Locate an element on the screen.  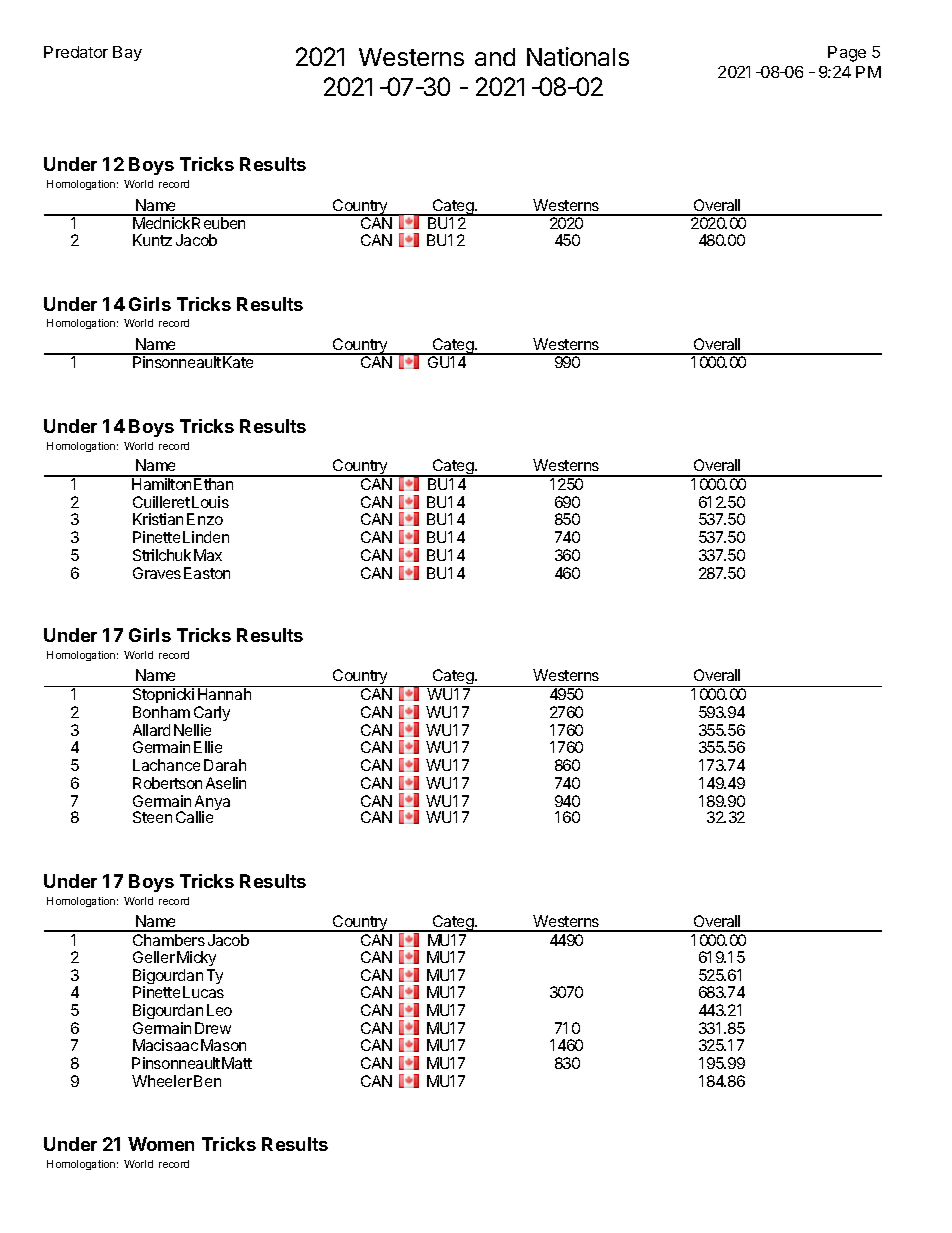
Nationals is located at coordinates (578, 56).
